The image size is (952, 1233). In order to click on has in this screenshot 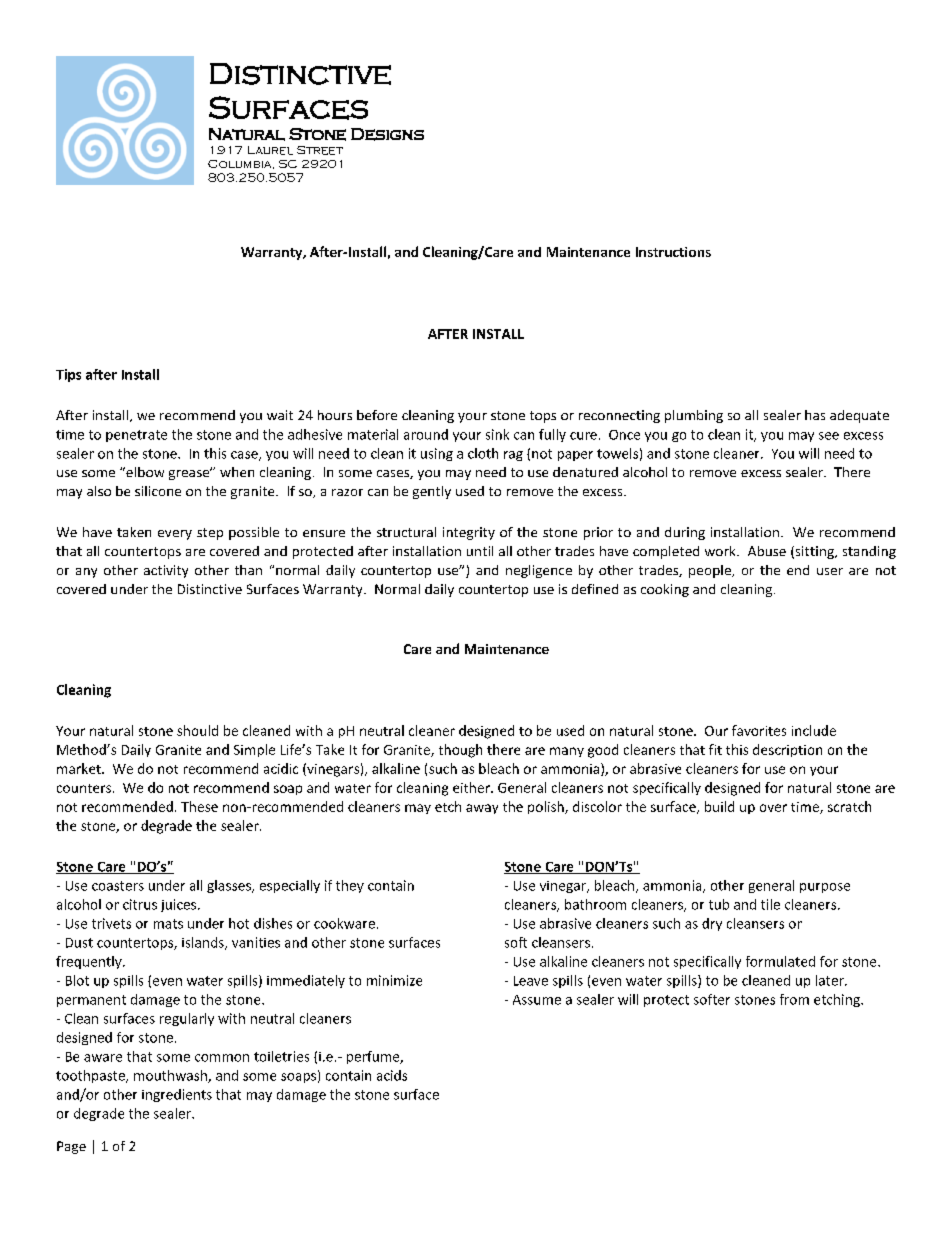, I will do `click(815, 415)`.
